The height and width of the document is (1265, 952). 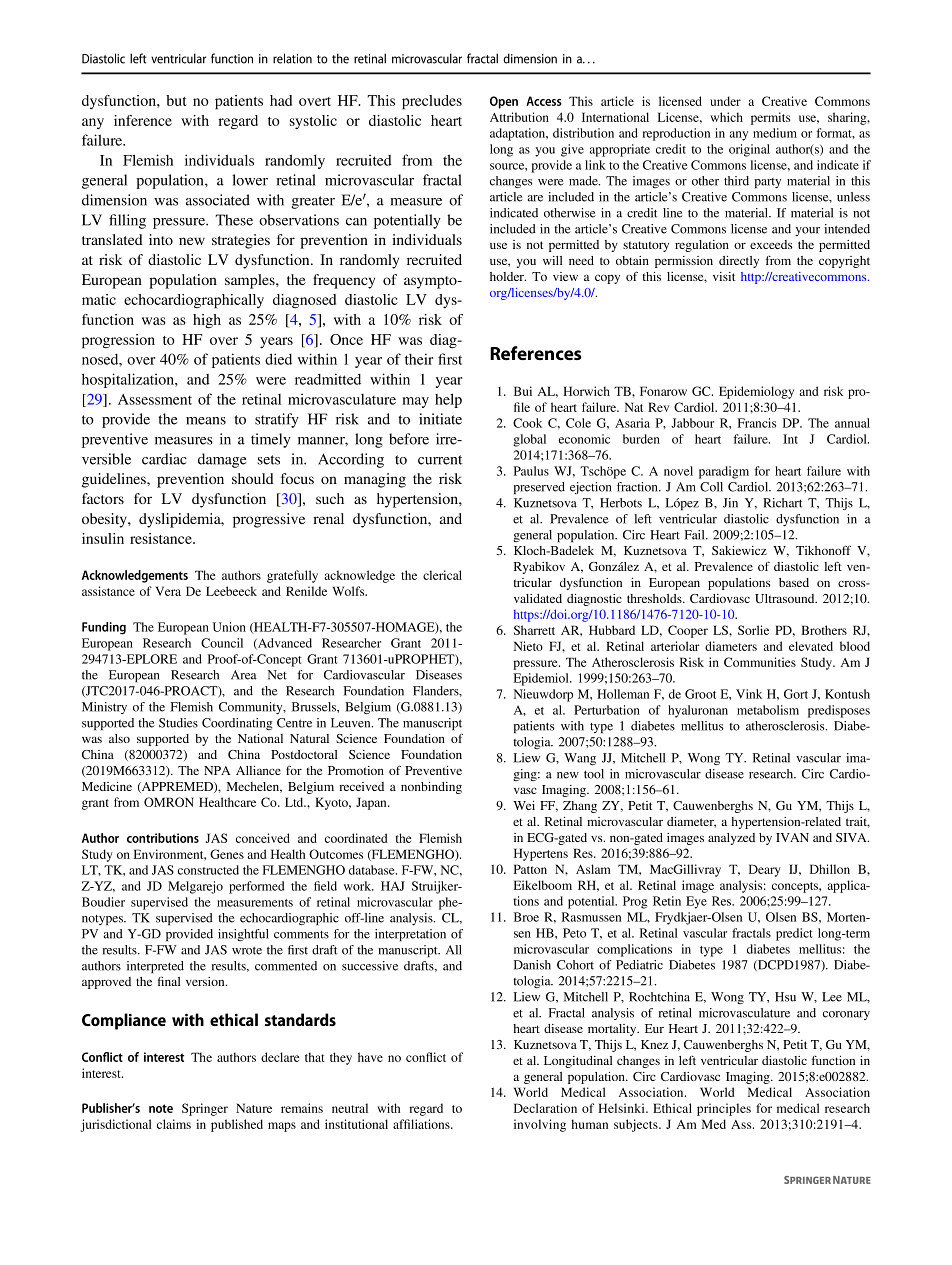 What do you see at coordinates (757, 423) in the document?
I see `Francis` at bounding box center [757, 423].
